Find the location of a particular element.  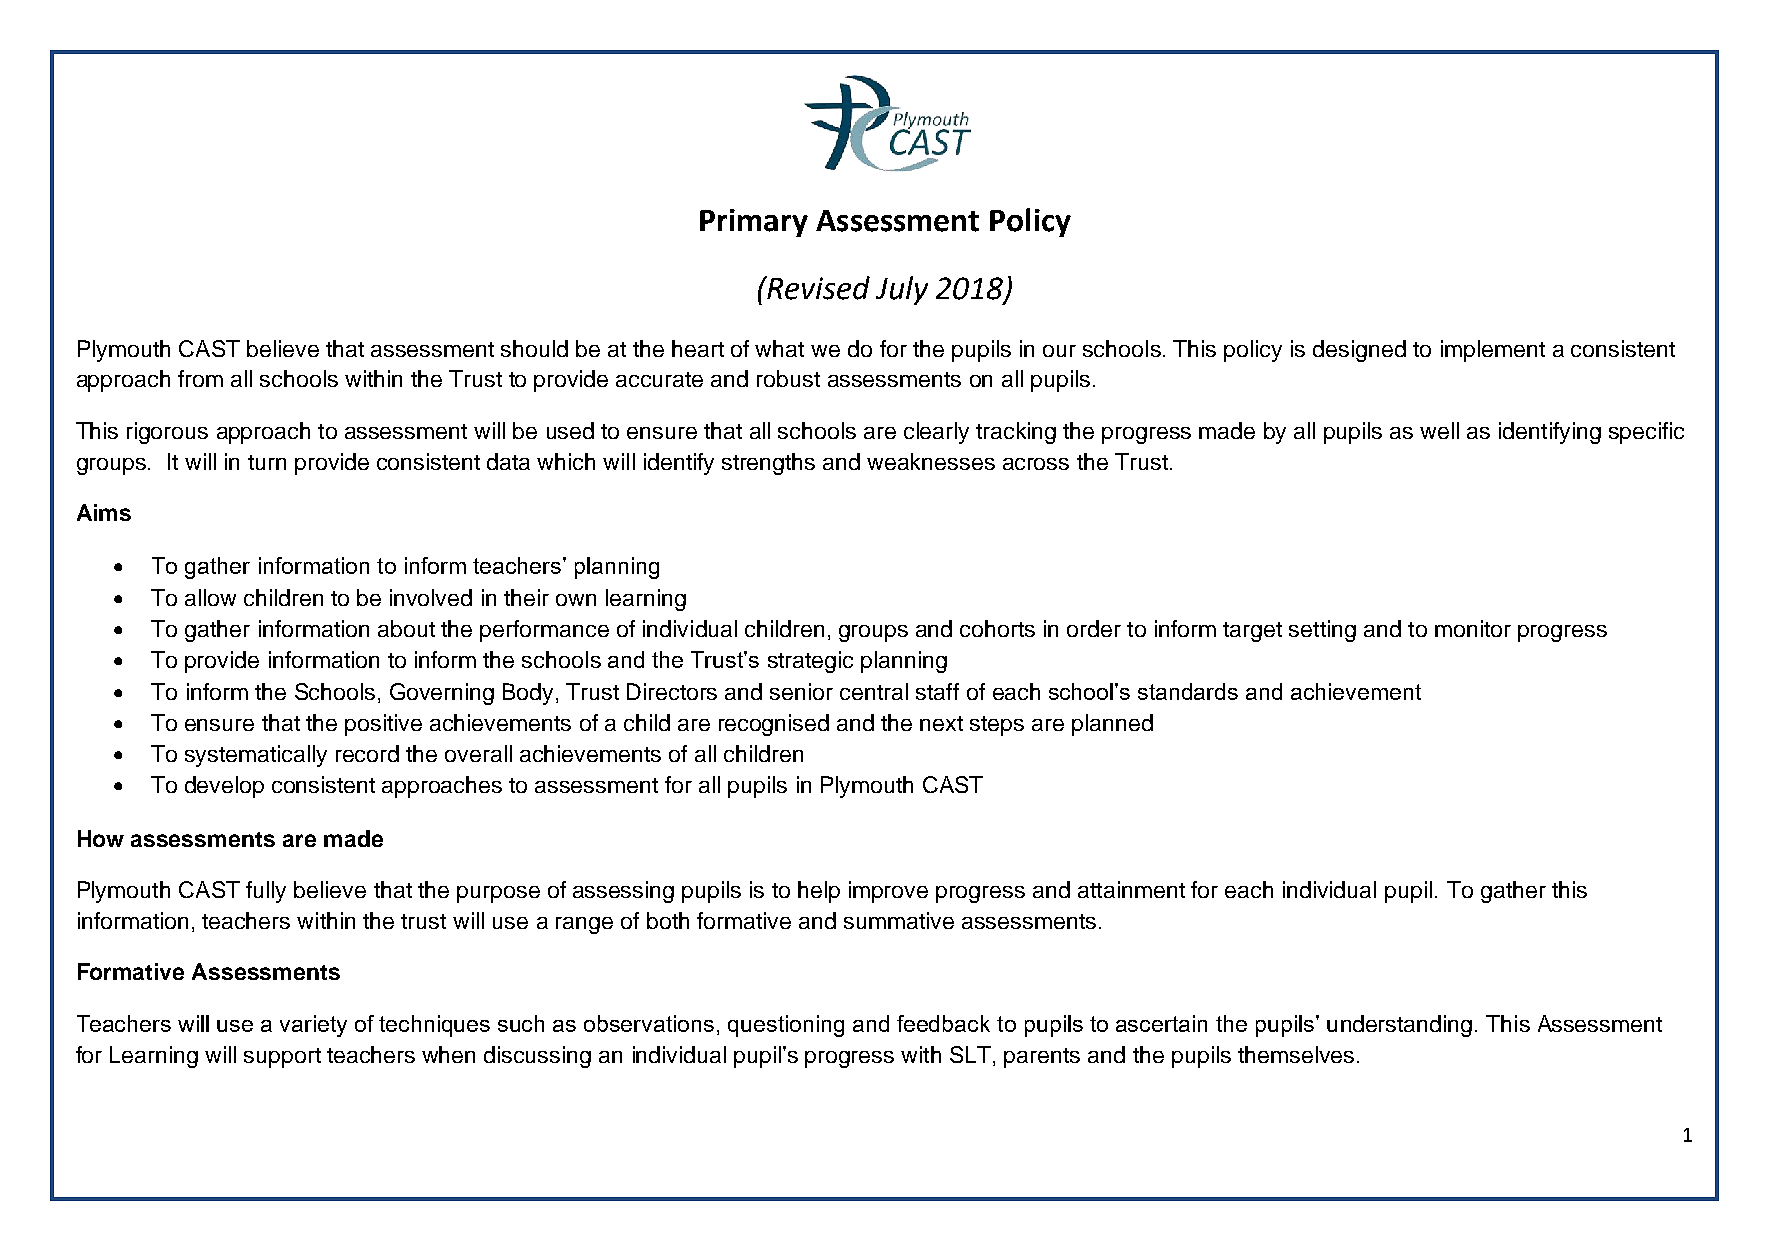

variety is located at coordinates (313, 1026).
